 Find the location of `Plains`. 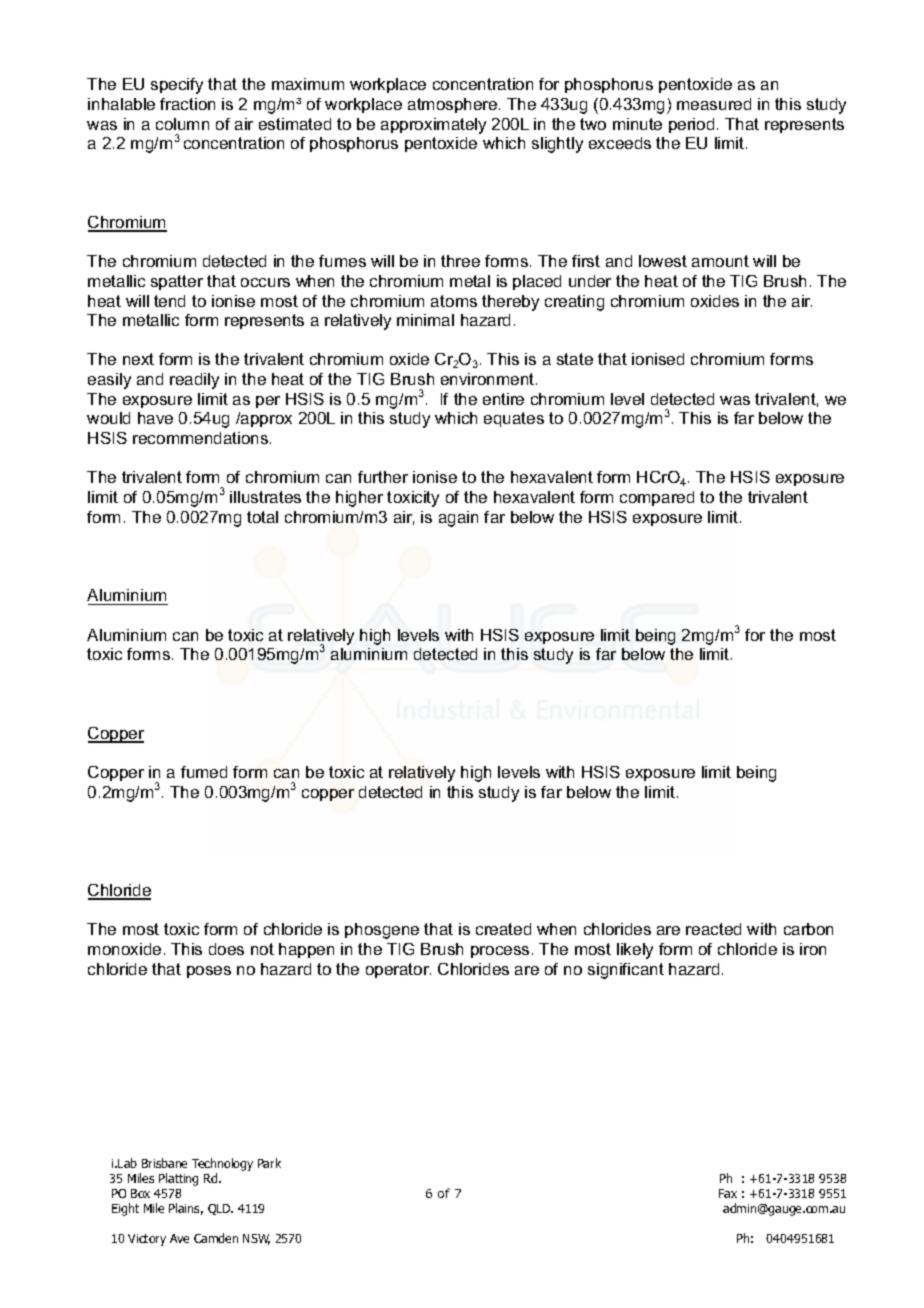

Plains is located at coordinates (186, 1209).
